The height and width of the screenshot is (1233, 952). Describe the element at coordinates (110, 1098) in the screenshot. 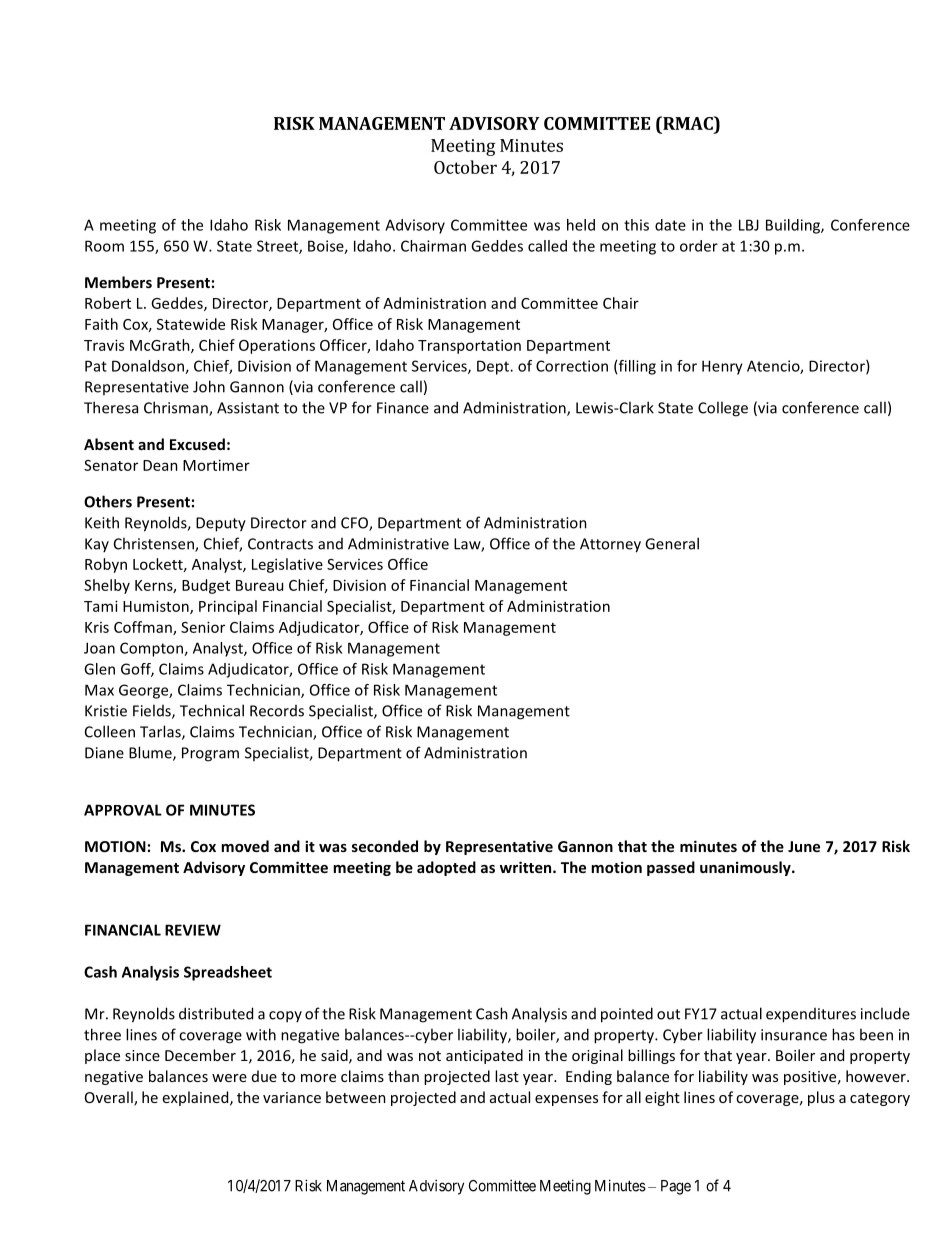

I see `Overall` at that location.
